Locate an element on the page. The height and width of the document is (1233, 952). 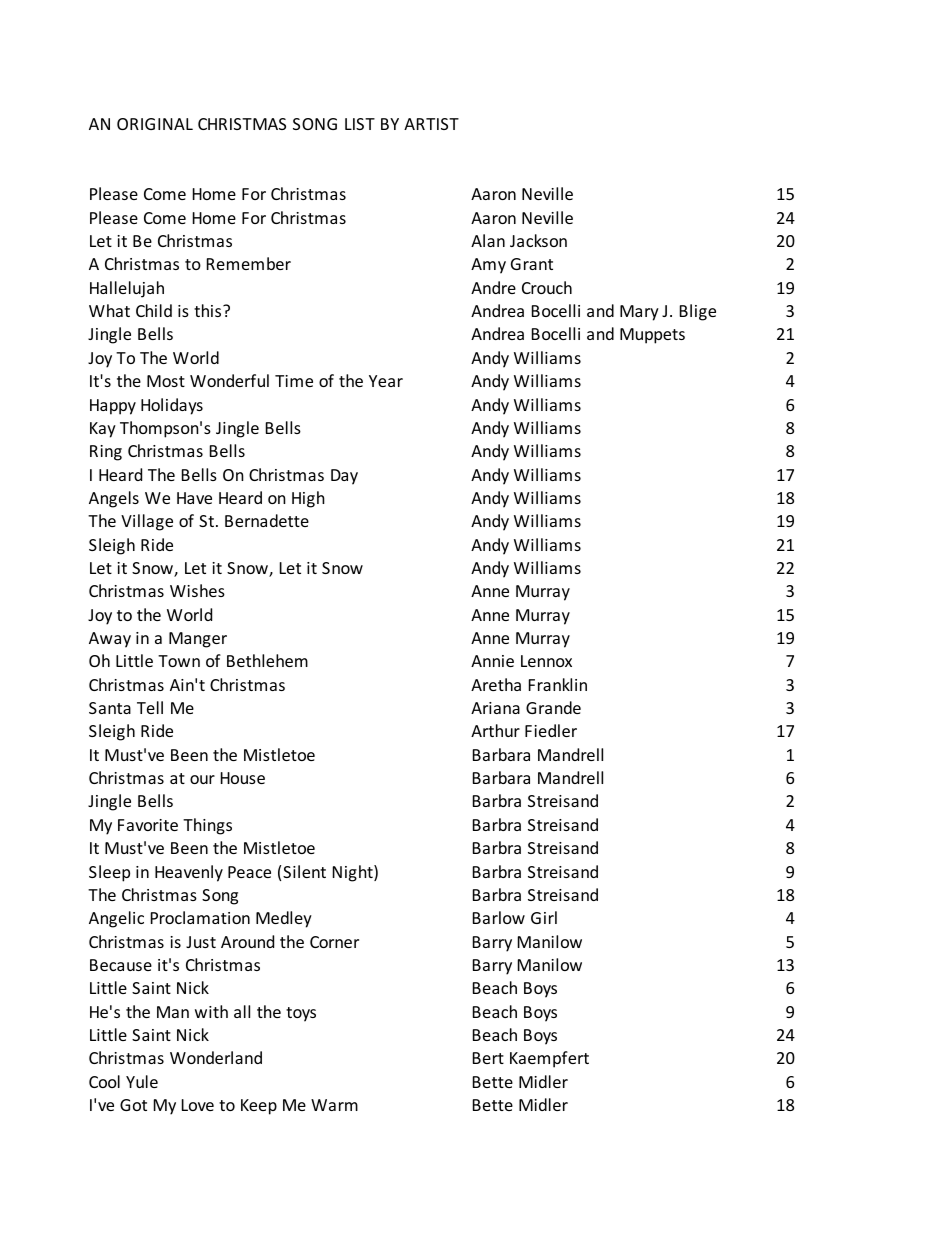
Manger is located at coordinates (198, 640).
